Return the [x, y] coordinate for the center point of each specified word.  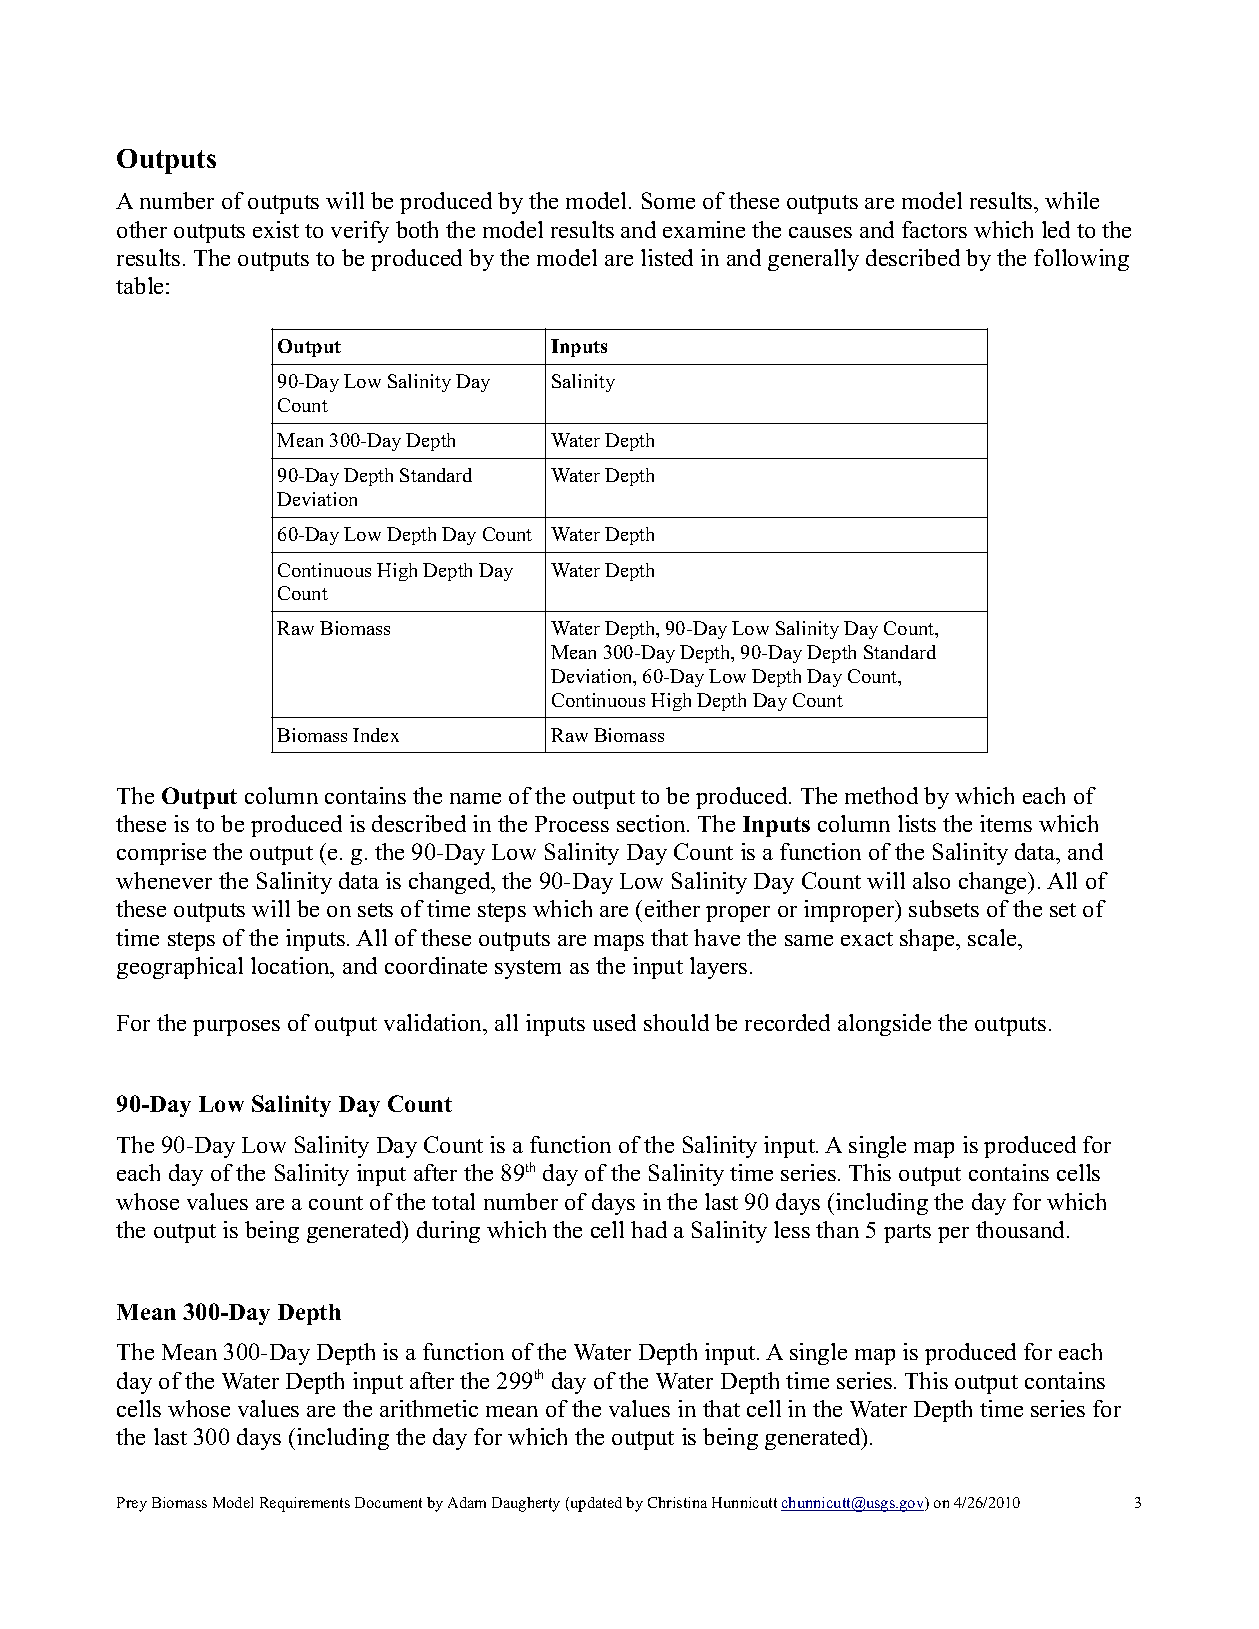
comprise [161, 854]
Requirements [305, 1504]
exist [276, 229]
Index [376, 735]
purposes [236, 1028]
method [881, 795]
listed [667, 257]
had [649, 1229]
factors [934, 229]
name [475, 798]
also [931, 880]
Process [572, 824]
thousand [1022, 1229]
